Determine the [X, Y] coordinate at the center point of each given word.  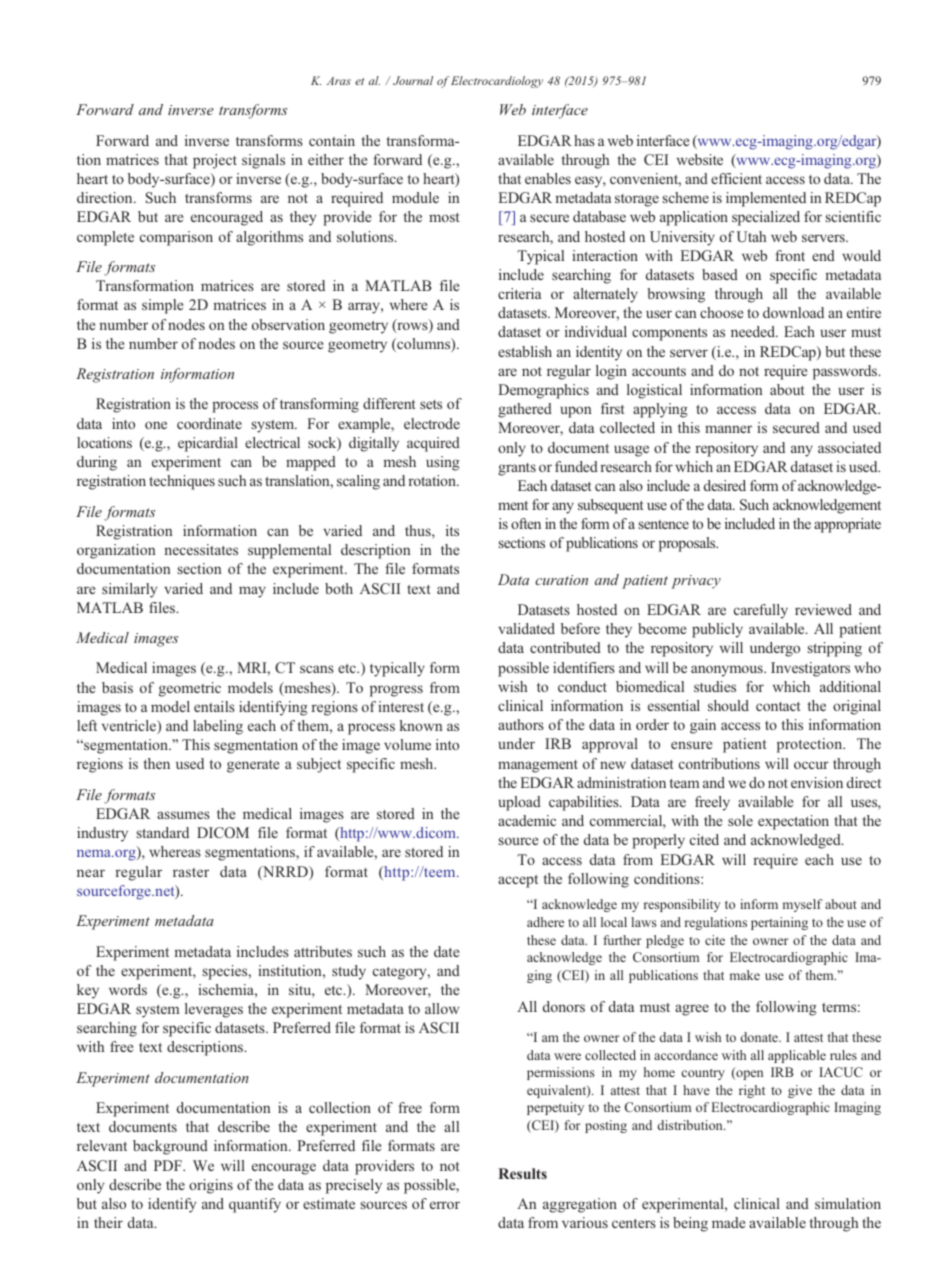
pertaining [779, 923]
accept [518, 881]
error [445, 1205]
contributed [565, 647]
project [215, 161]
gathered [525, 410]
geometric [190, 689]
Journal [413, 80]
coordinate [209, 423]
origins [211, 1186]
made [728, 1222]
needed [754, 331]
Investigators [810, 669]
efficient [736, 178]
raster [191, 872]
